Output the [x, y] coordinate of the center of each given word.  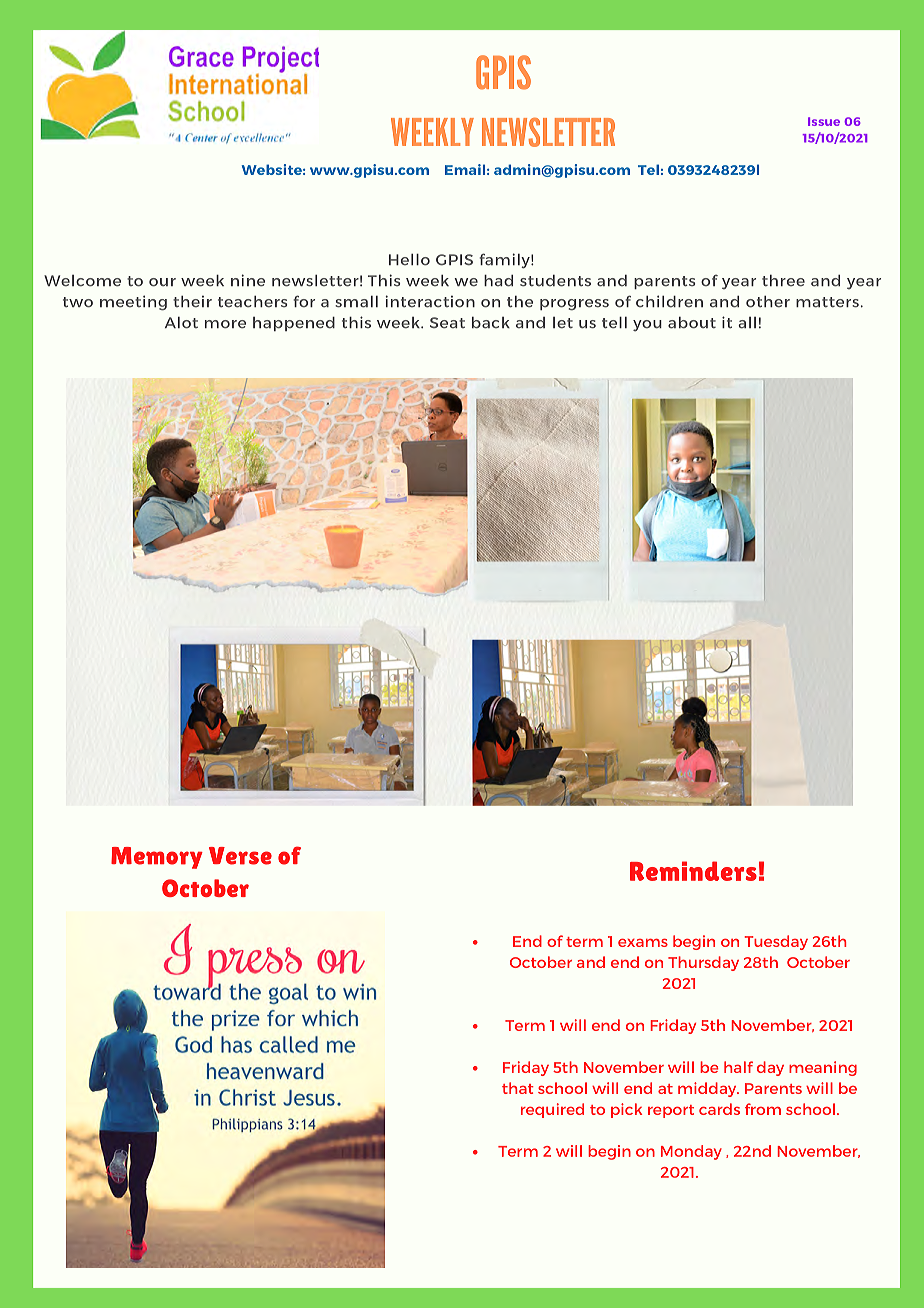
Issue [824, 121]
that [518, 1088]
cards [719, 1109]
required [552, 1110]
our [162, 282]
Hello [409, 260]
